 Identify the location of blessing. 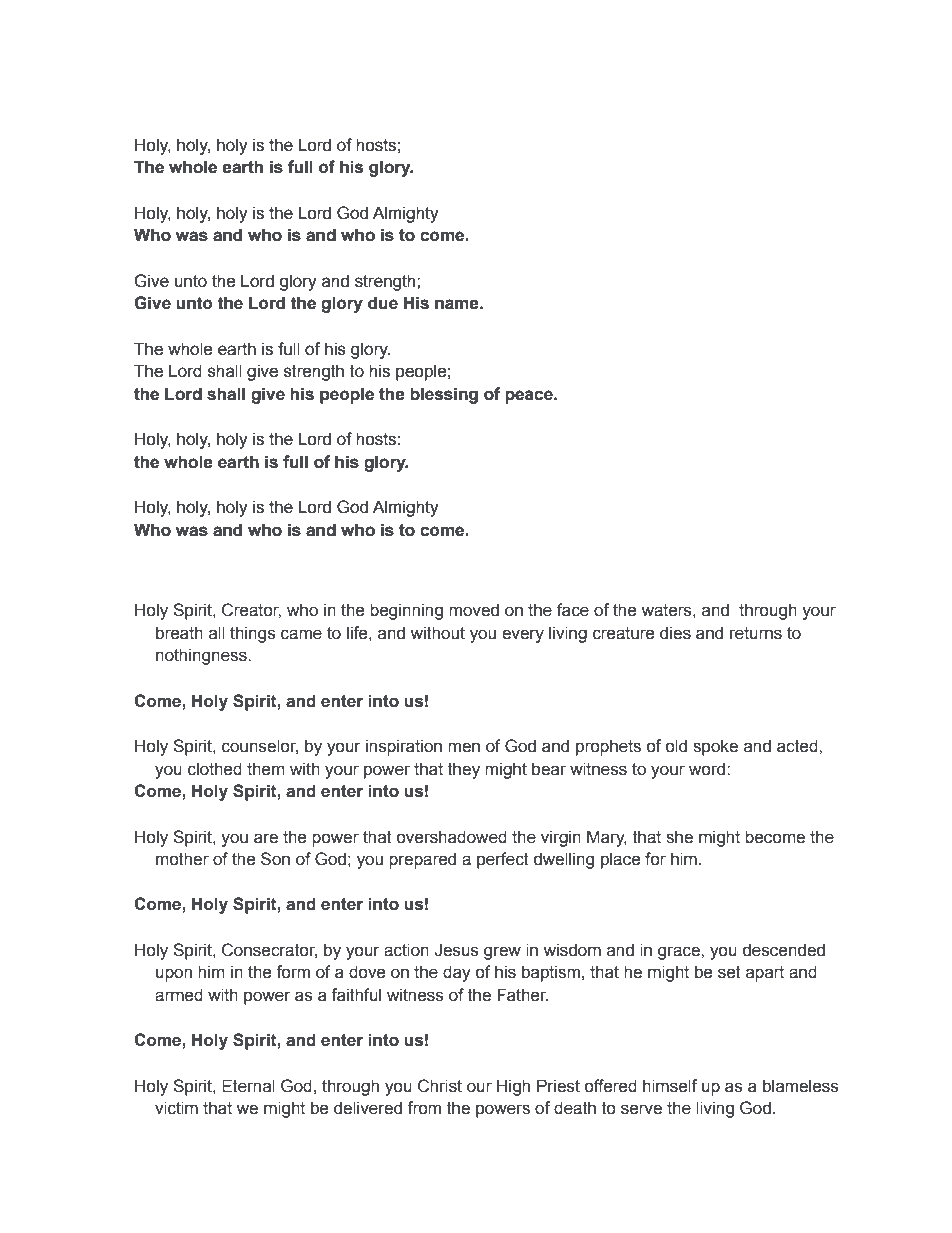
(444, 395).
